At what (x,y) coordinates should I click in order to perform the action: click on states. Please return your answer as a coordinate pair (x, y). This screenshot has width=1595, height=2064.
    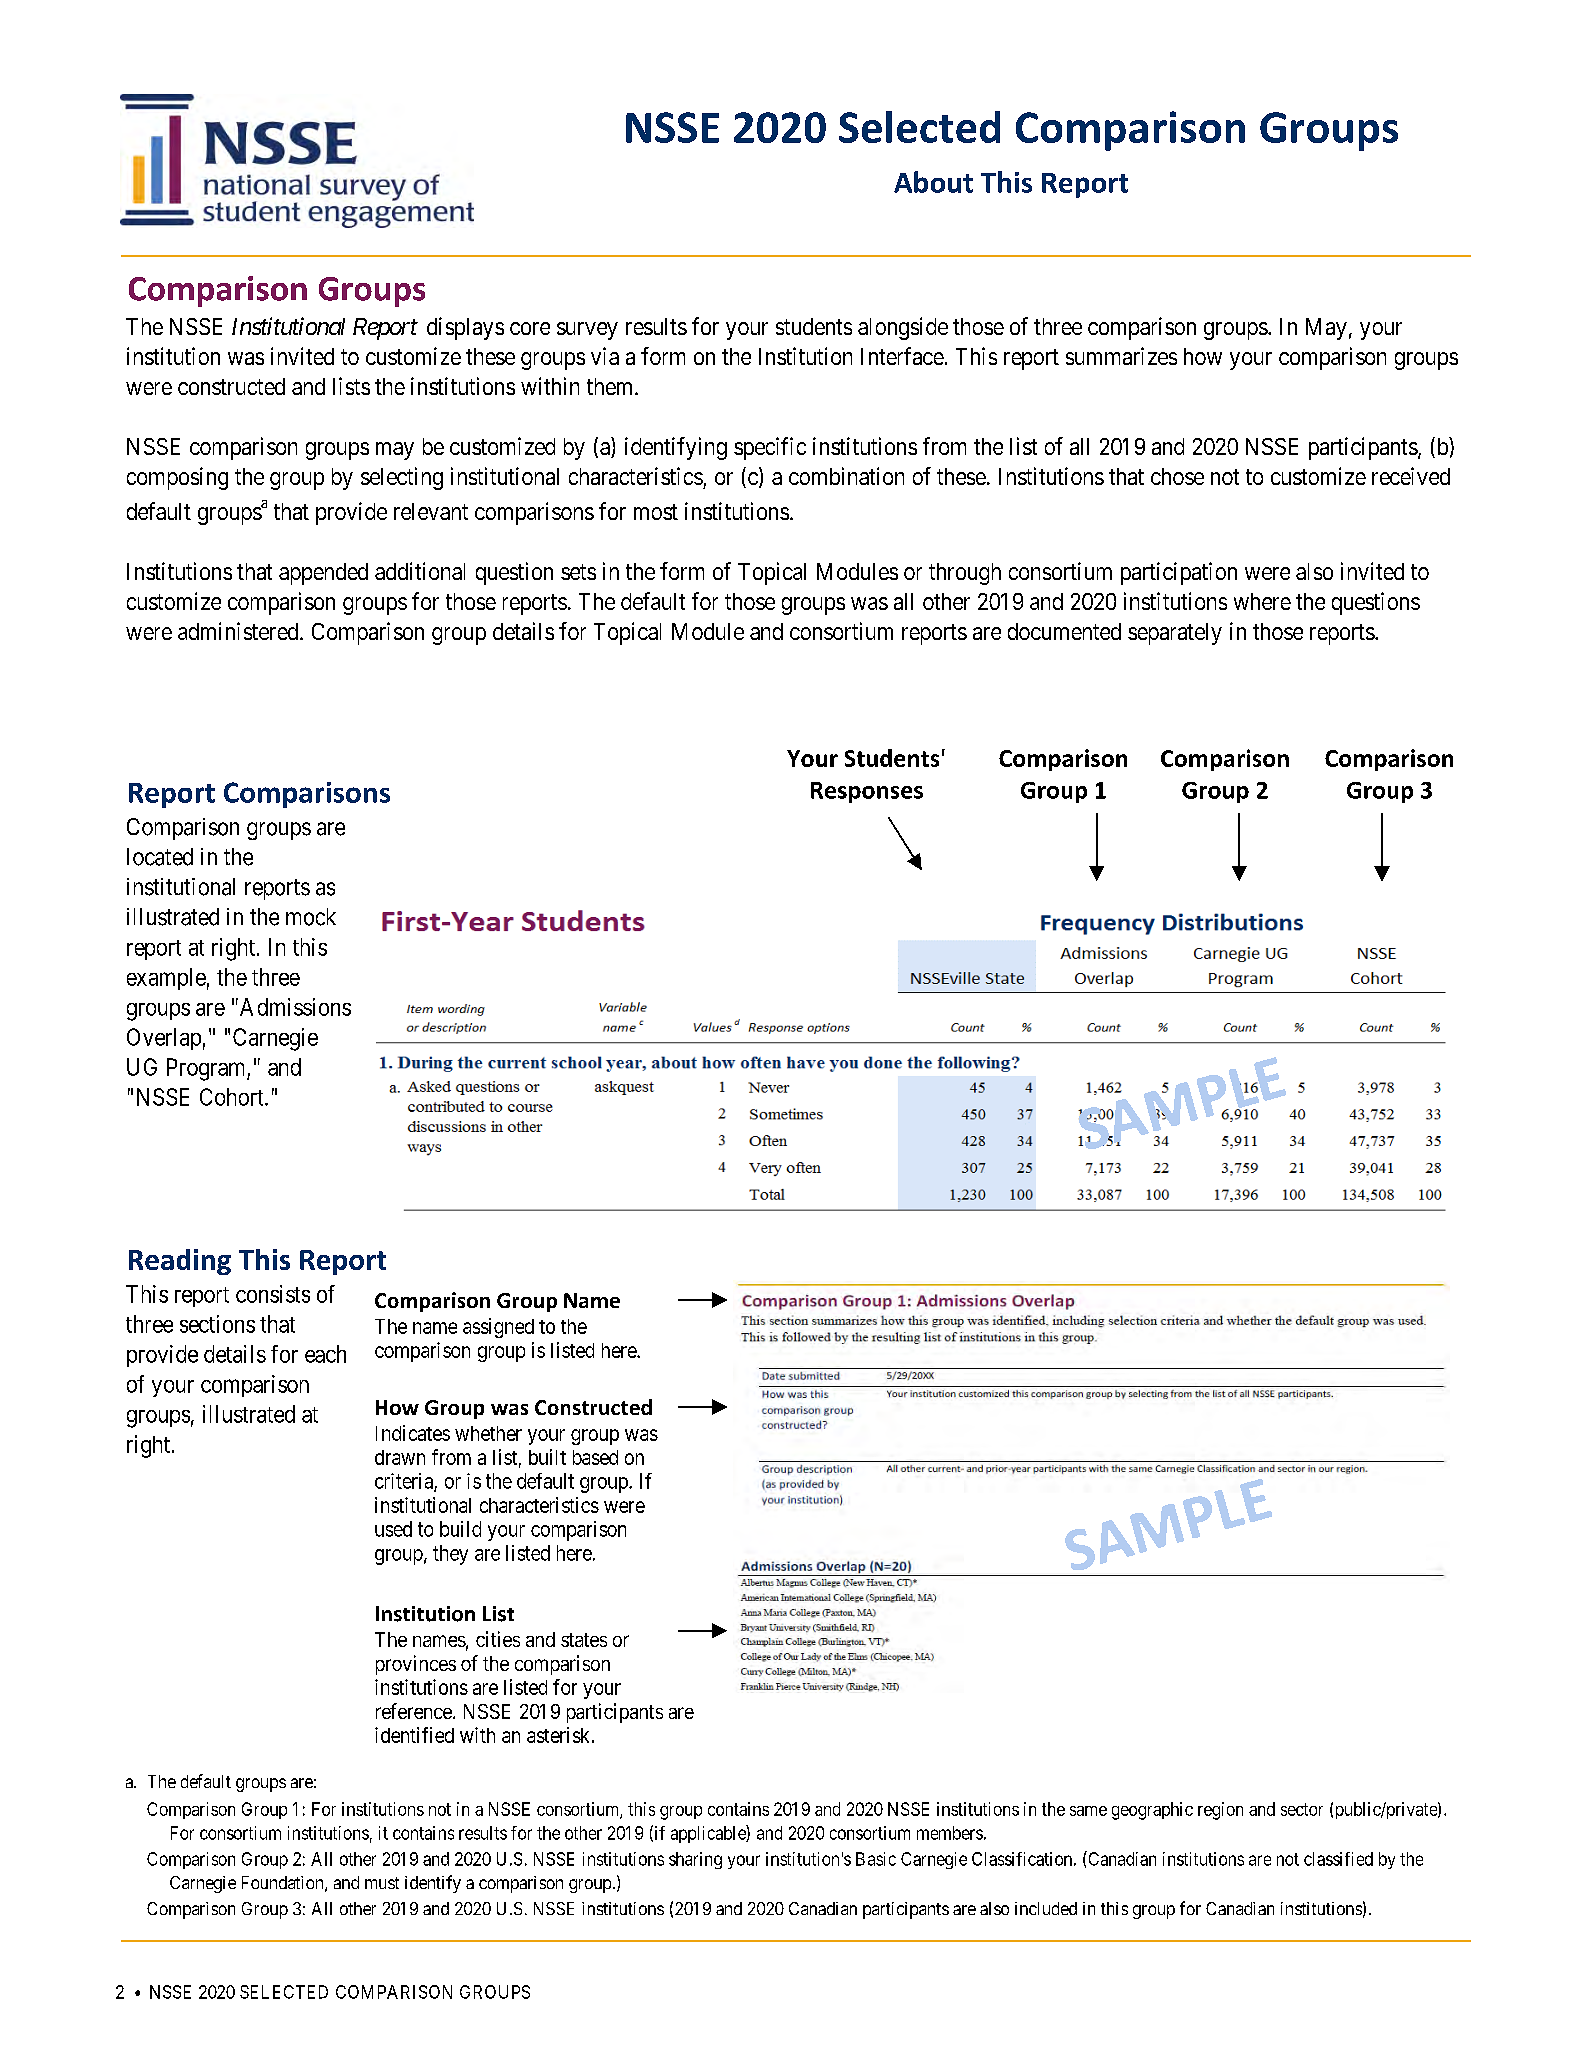
    Looking at the image, I should click on (584, 1640).
